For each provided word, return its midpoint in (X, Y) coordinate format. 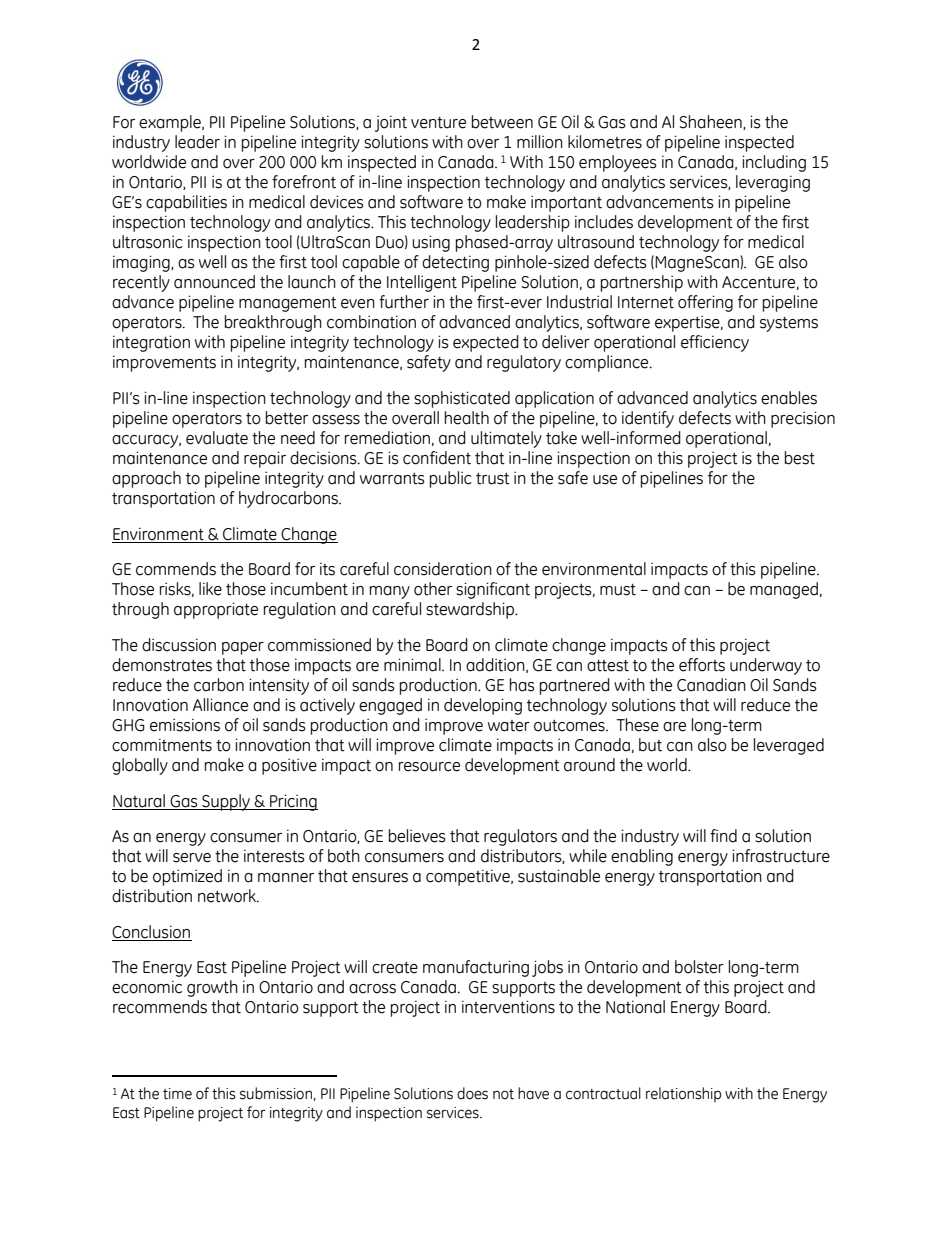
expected (486, 343)
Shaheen (711, 122)
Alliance (220, 705)
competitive (469, 877)
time (177, 1094)
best (800, 458)
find (723, 836)
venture (438, 123)
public (451, 479)
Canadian (711, 685)
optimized (187, 877)
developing (483, 706)
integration (151, 343)
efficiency (715, 343)
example (171, 123)
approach (146, 479)
